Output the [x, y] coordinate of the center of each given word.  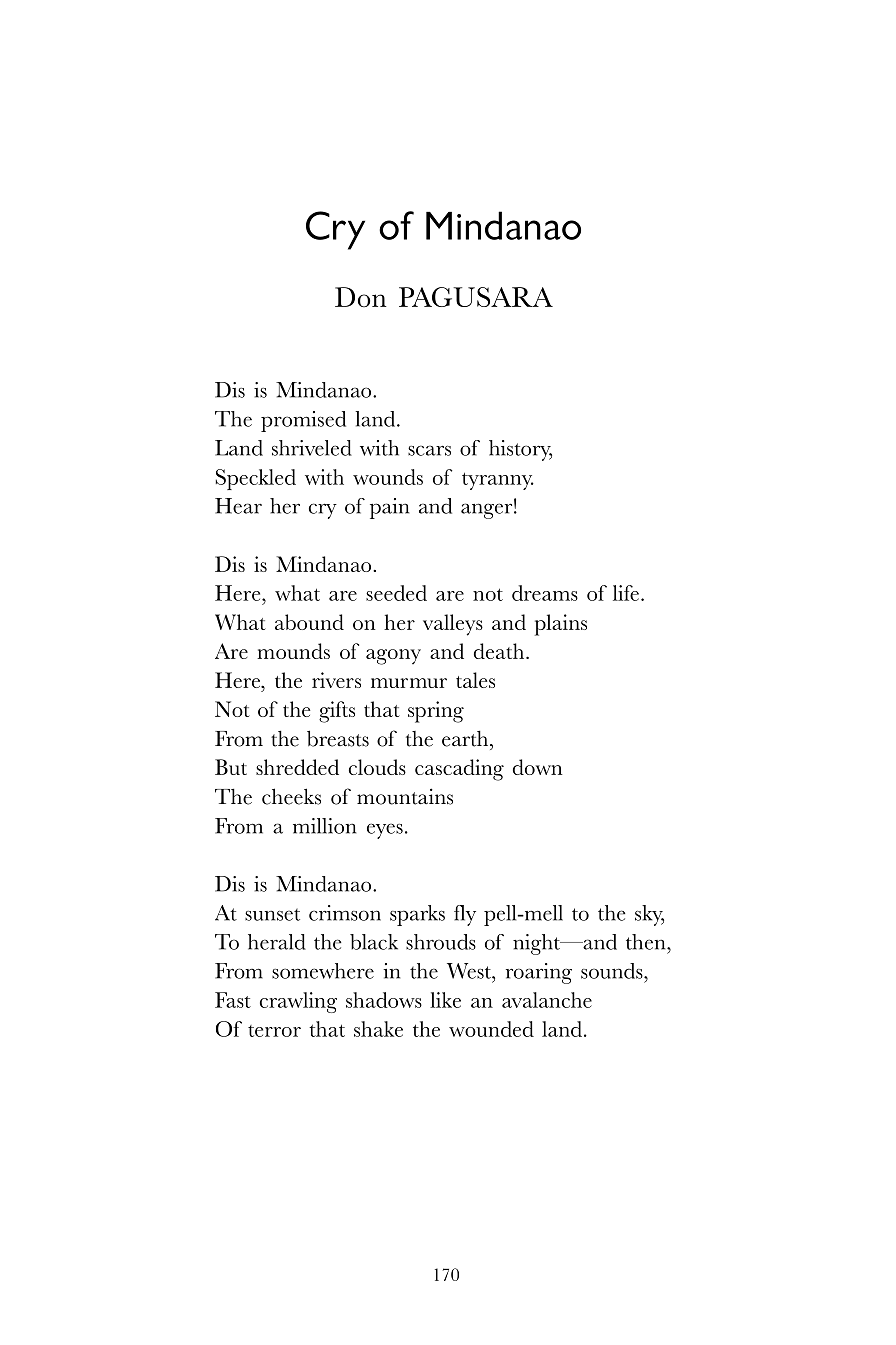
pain [389, 508]
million [324, 826]
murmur [409, 683]
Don [361, 297]
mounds [293, 651]
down [538, 767]
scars [429, 450]
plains [561, 625]
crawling [298, 1002]
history [520, 450]
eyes [385, 831]
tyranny [498, 481]
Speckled [256, 479]
